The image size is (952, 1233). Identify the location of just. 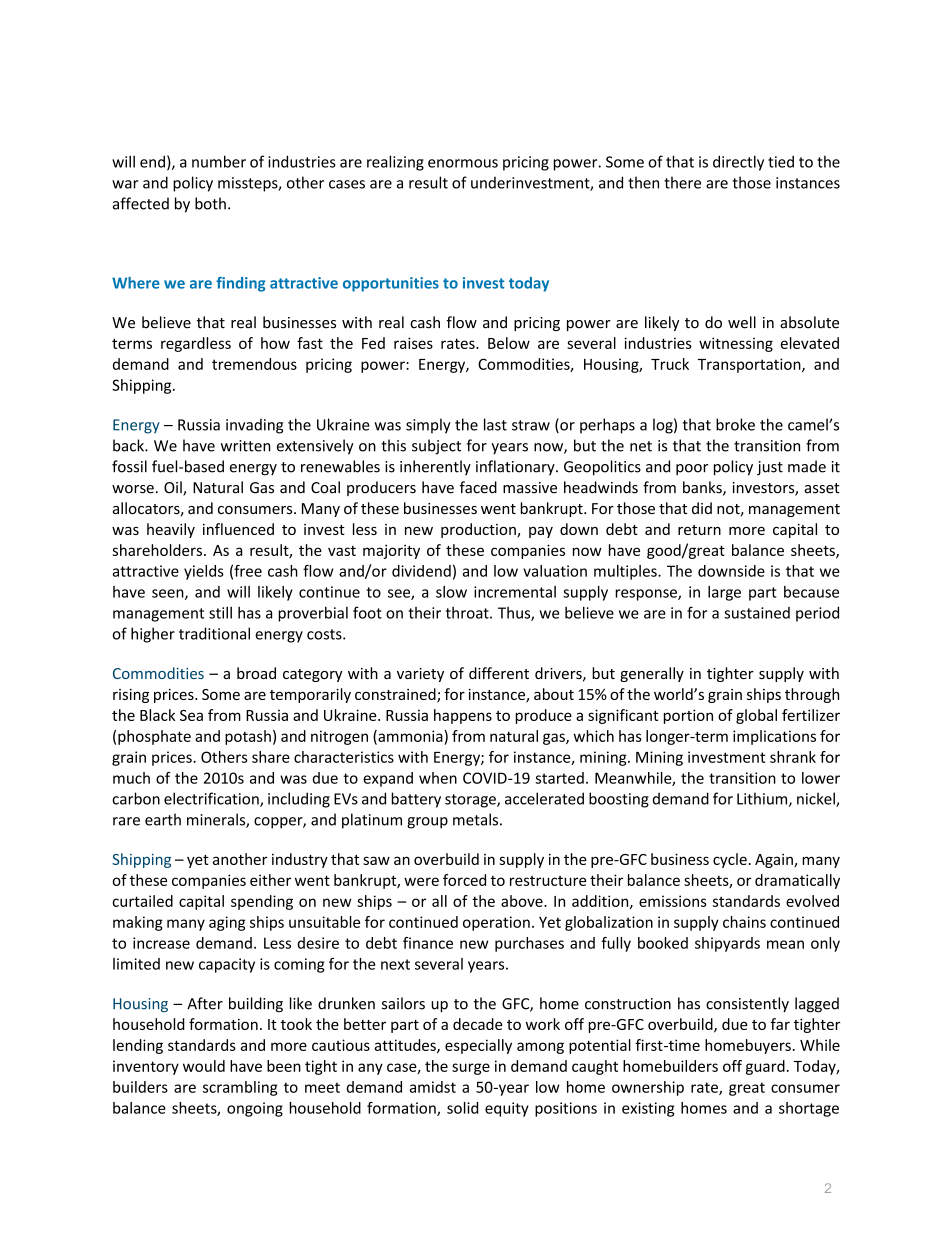
(770, 468).
